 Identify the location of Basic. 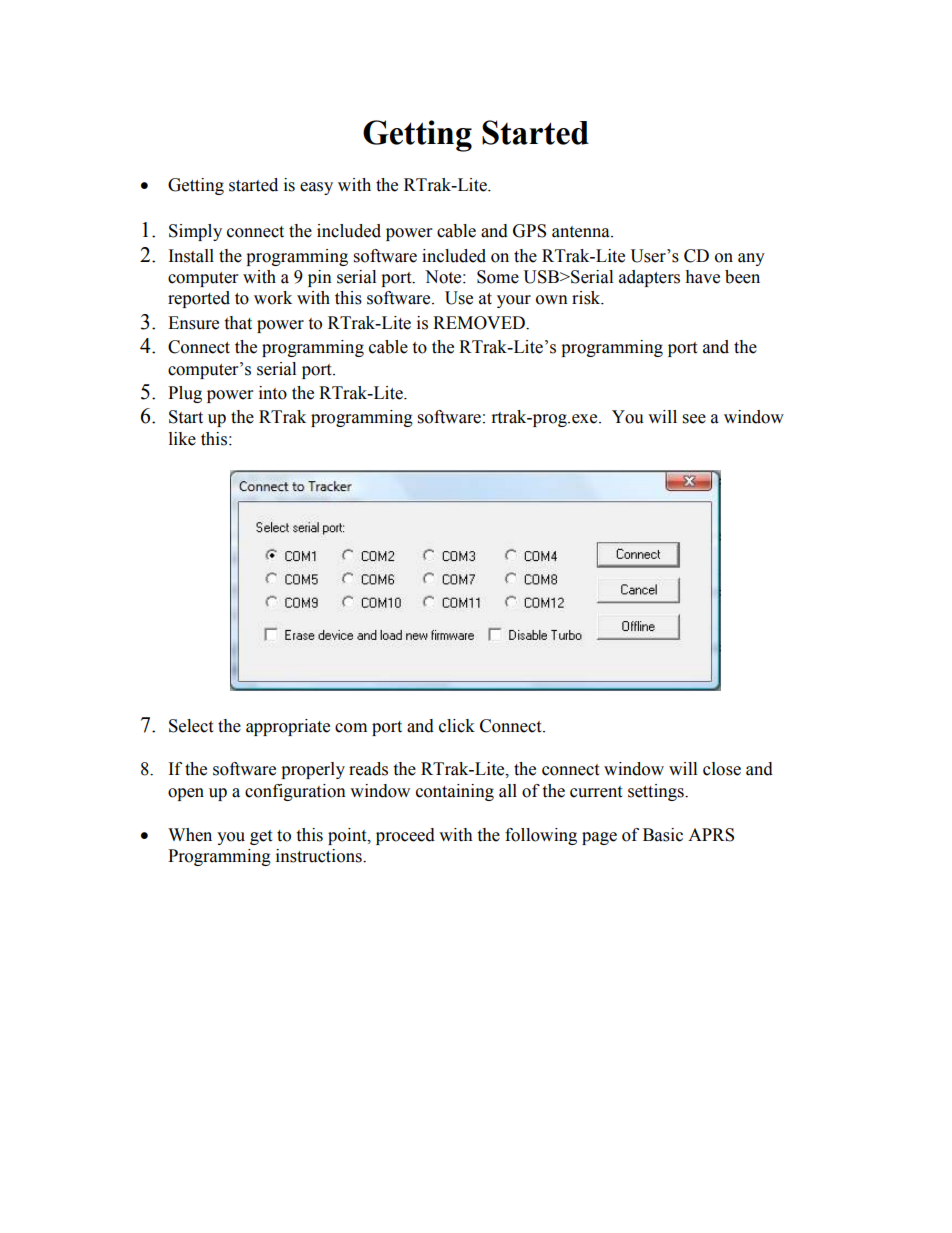
(663, 835).
